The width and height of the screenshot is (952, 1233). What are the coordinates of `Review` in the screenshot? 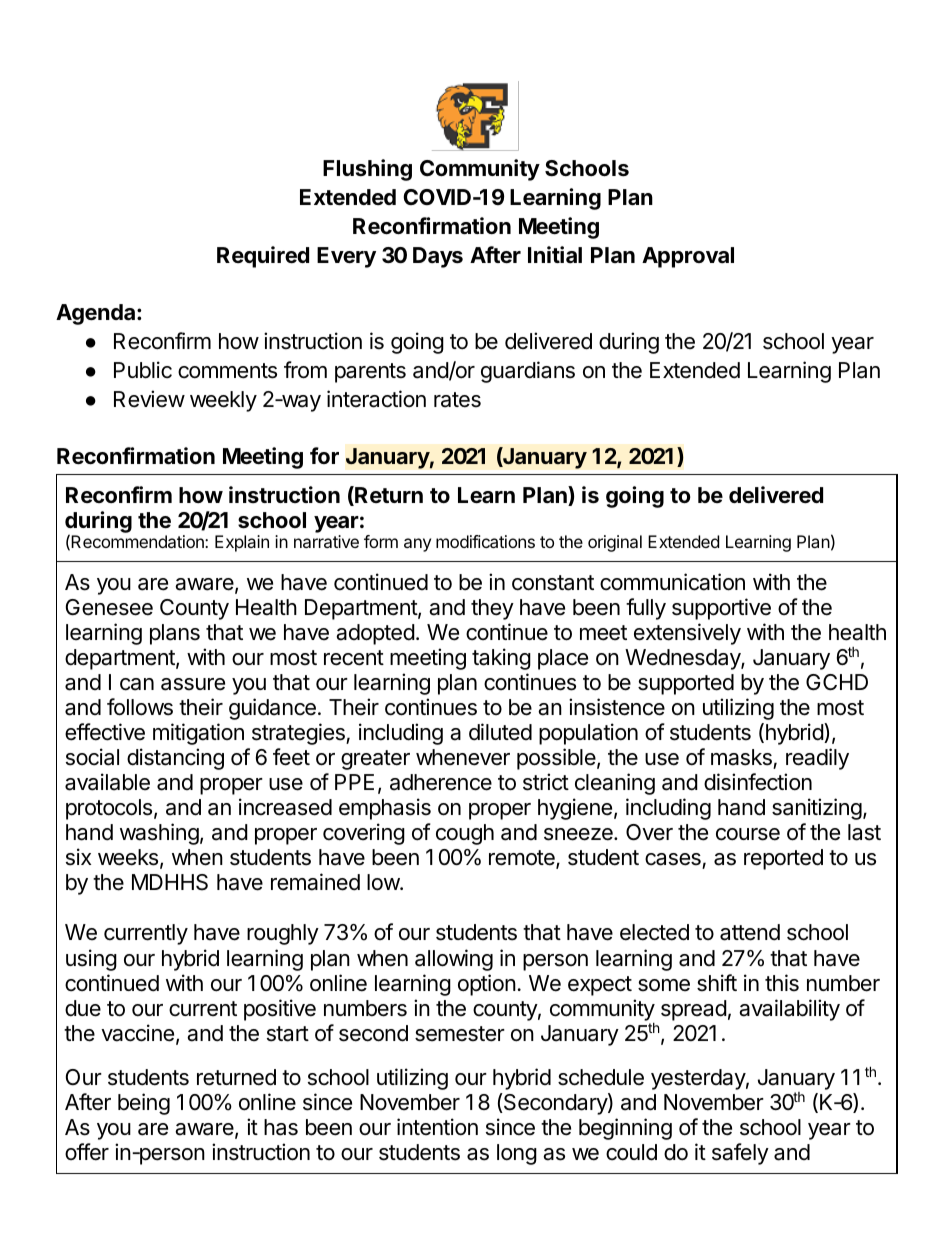 It's located at (149, 399).
